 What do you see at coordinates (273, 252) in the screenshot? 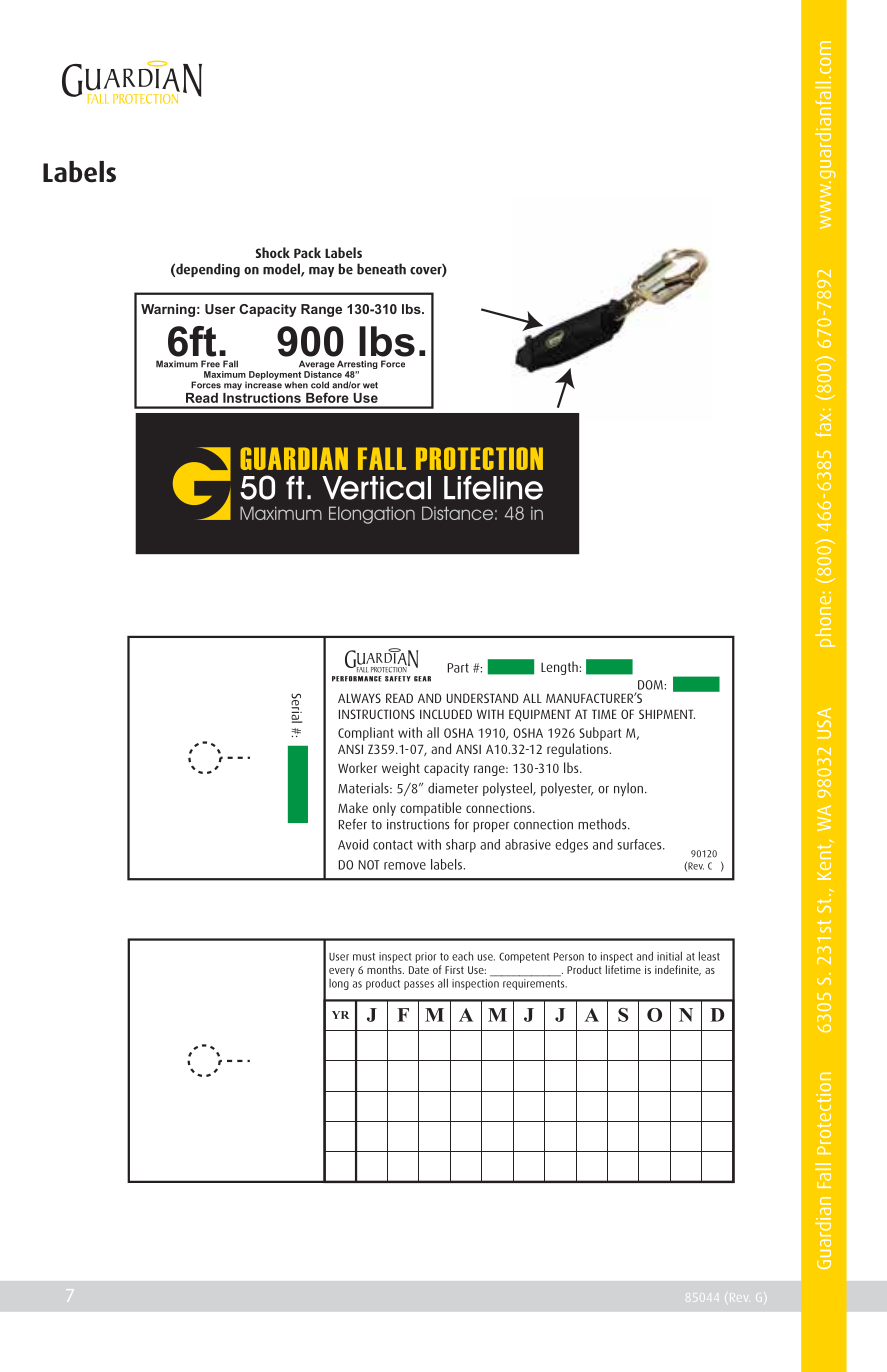
I see `Shock` at bounding box center [273, 252].
